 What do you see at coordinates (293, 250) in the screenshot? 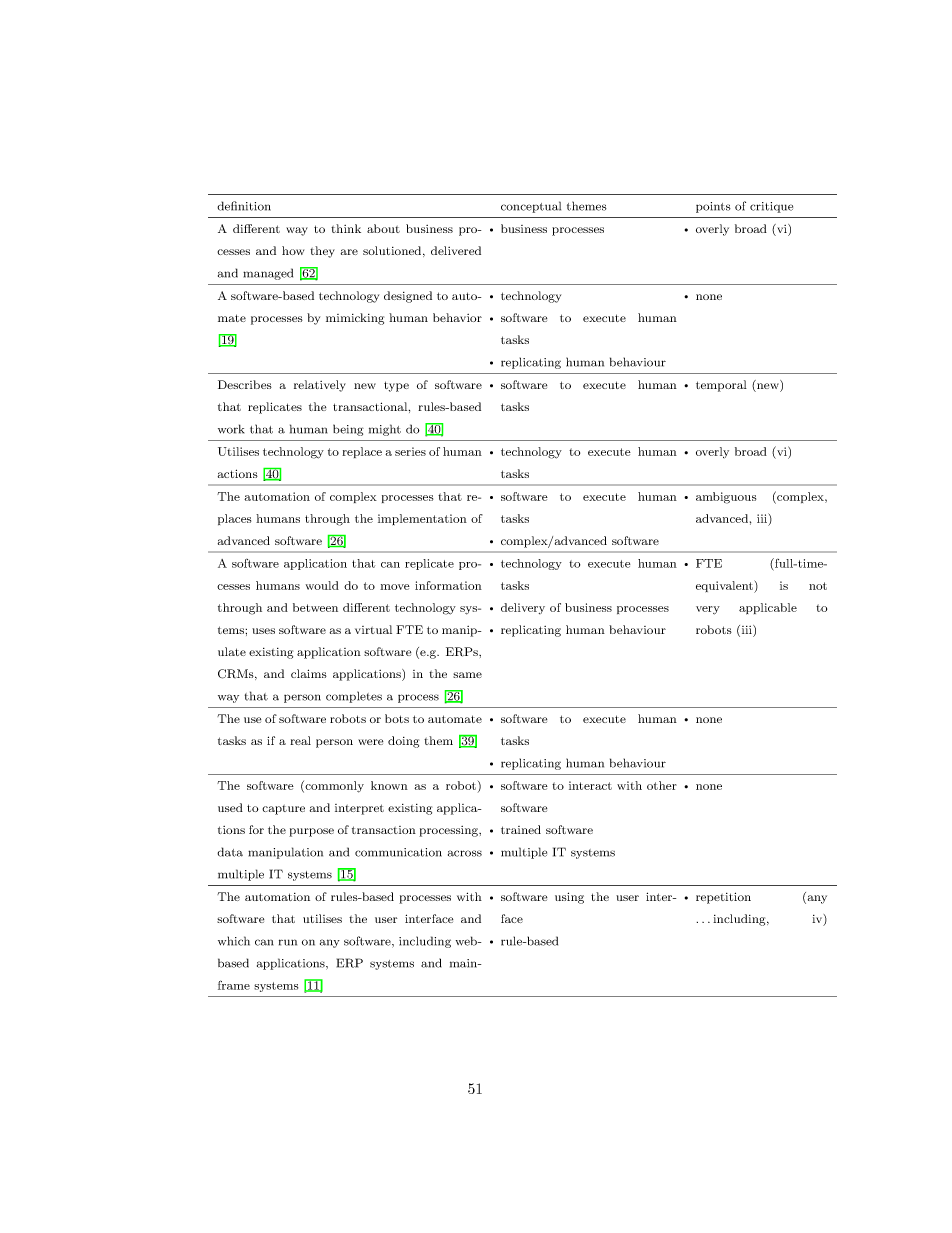
I see `how` at bounding box center [293, 250].
